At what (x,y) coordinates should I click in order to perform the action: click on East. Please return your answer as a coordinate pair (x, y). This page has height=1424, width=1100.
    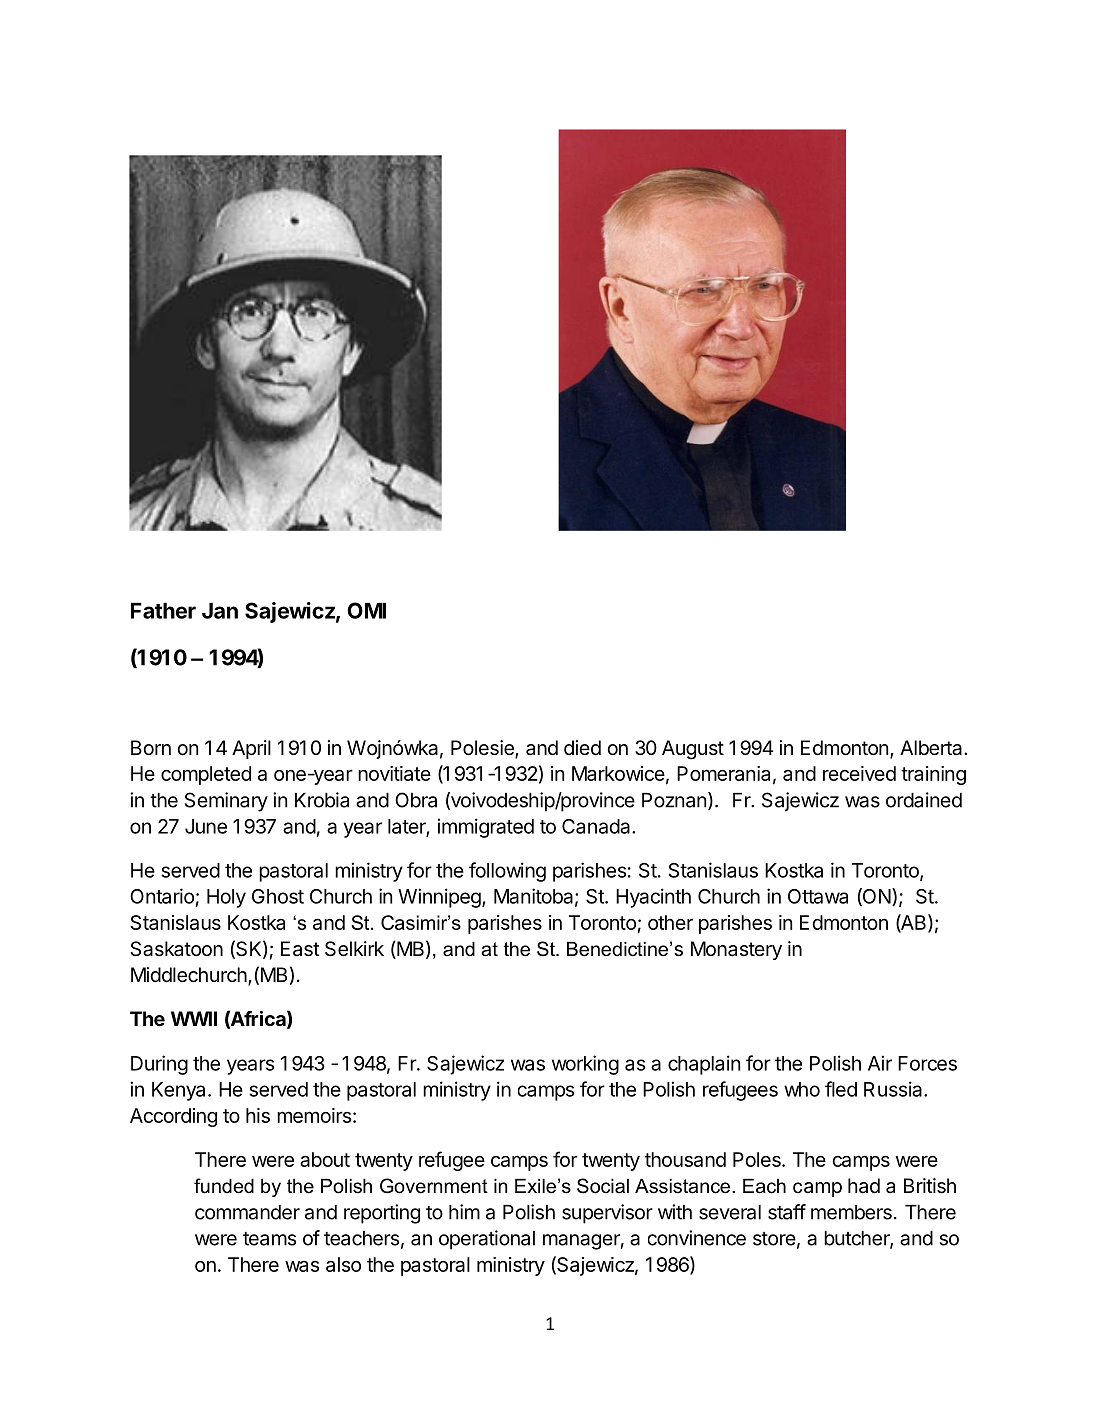
    Looking at the image, I should click on (300, 949).
